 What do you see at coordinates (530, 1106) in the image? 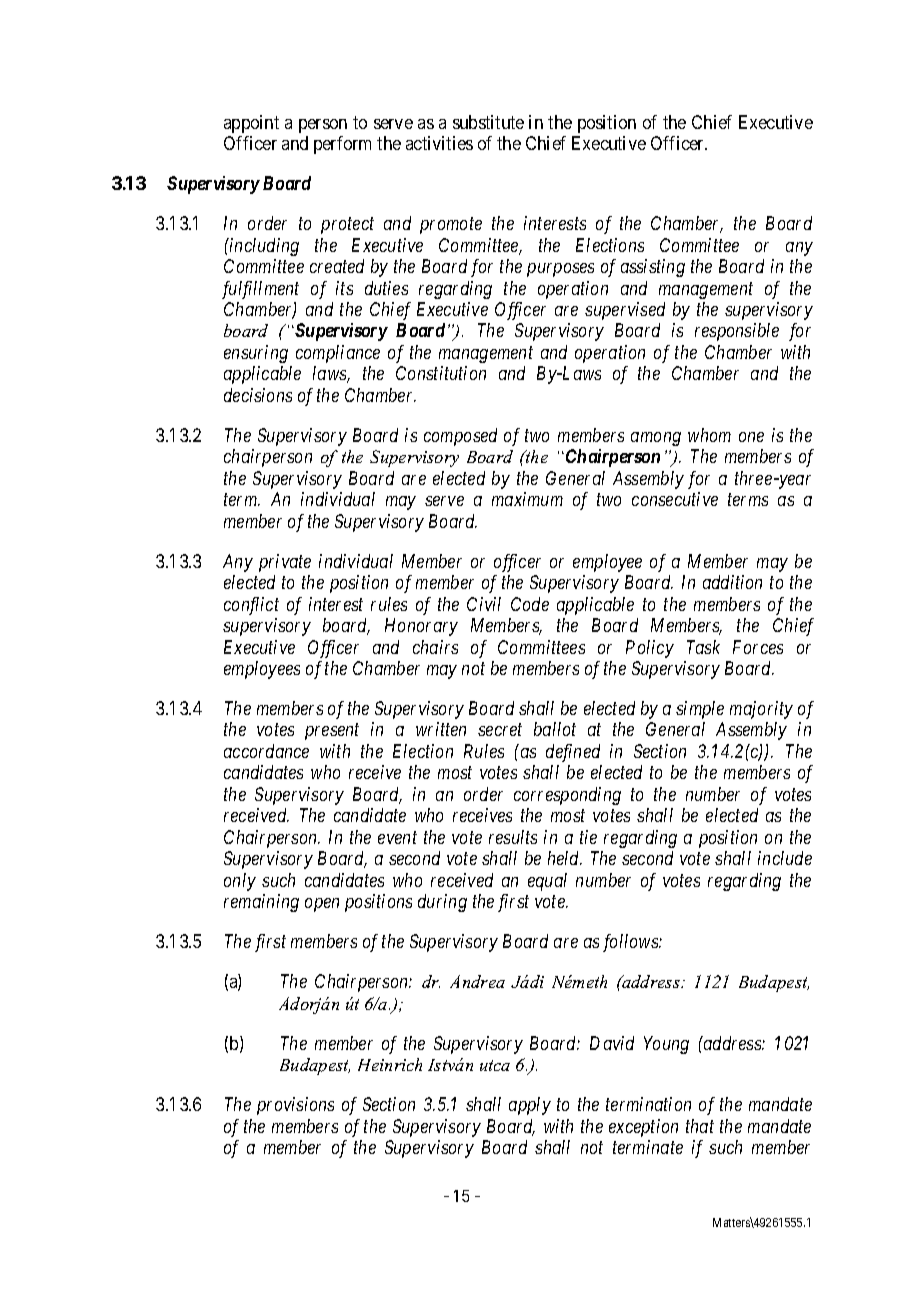
I see `apply` at bounding box center [530, 1106].
